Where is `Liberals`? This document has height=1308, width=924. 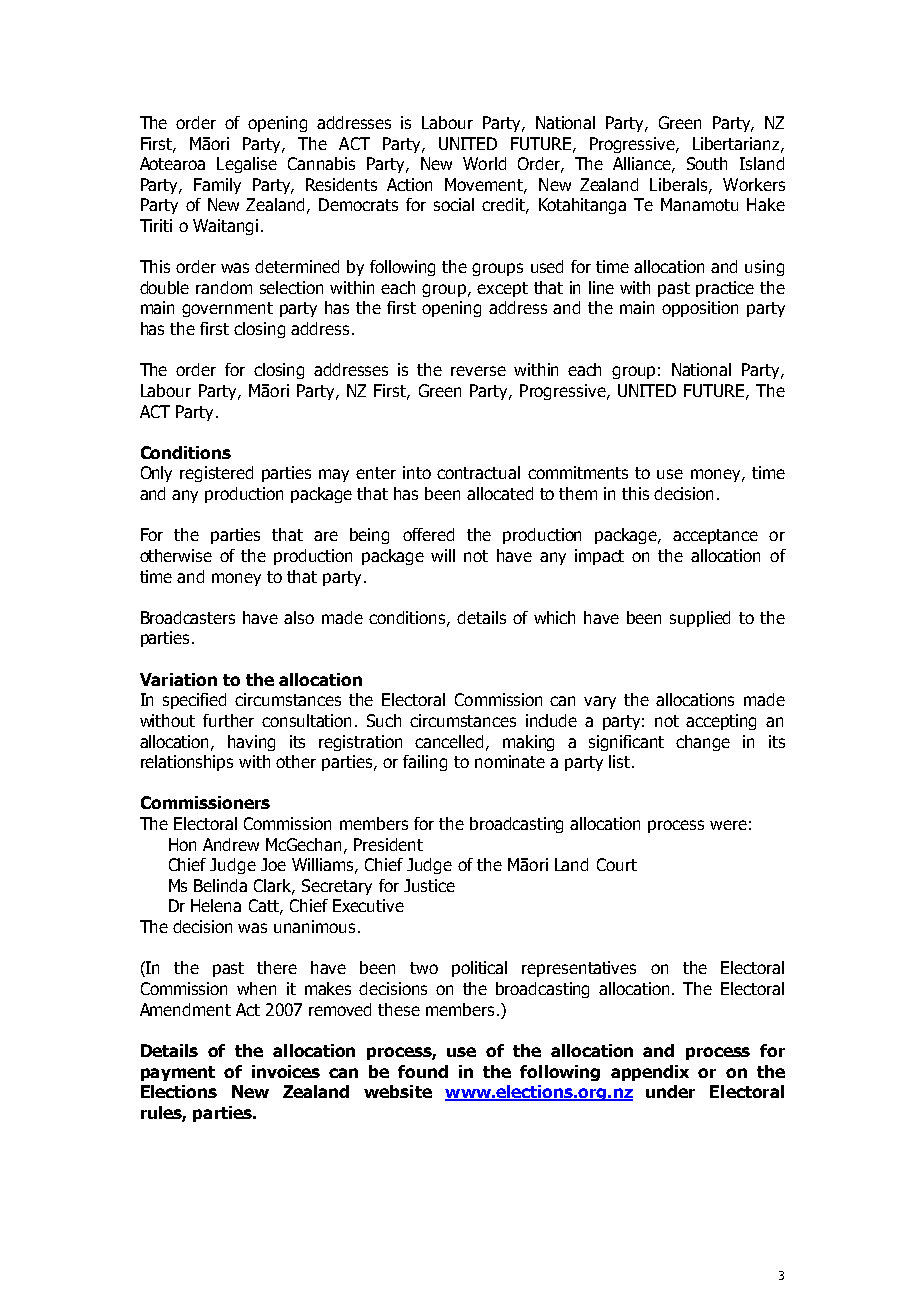
Liberals is located at coordinates (680, 185).
